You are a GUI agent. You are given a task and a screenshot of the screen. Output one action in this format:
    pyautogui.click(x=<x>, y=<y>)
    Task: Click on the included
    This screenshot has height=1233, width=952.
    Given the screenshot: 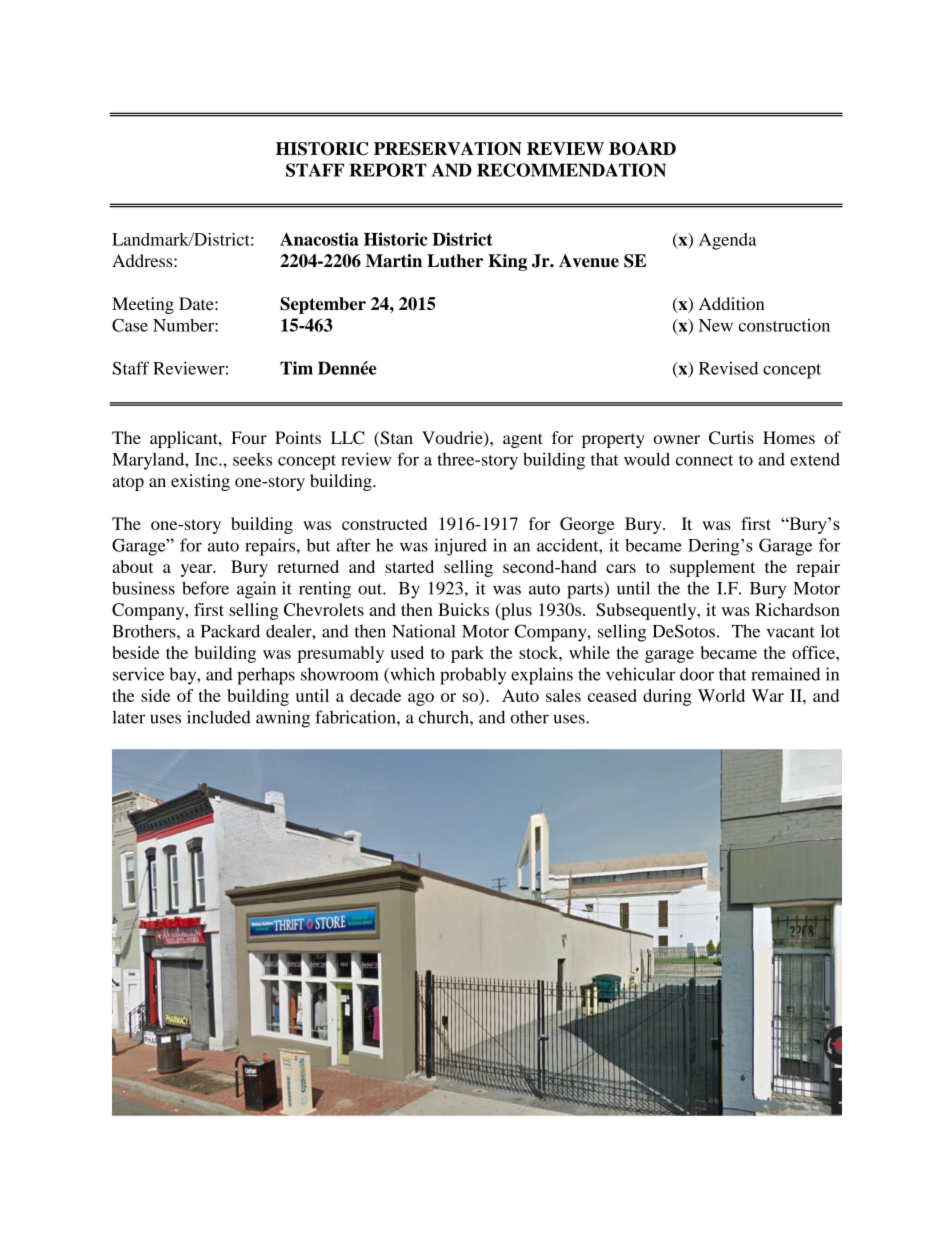 What is the action you would take?
    pyautogui.click(x=219, y=717)
